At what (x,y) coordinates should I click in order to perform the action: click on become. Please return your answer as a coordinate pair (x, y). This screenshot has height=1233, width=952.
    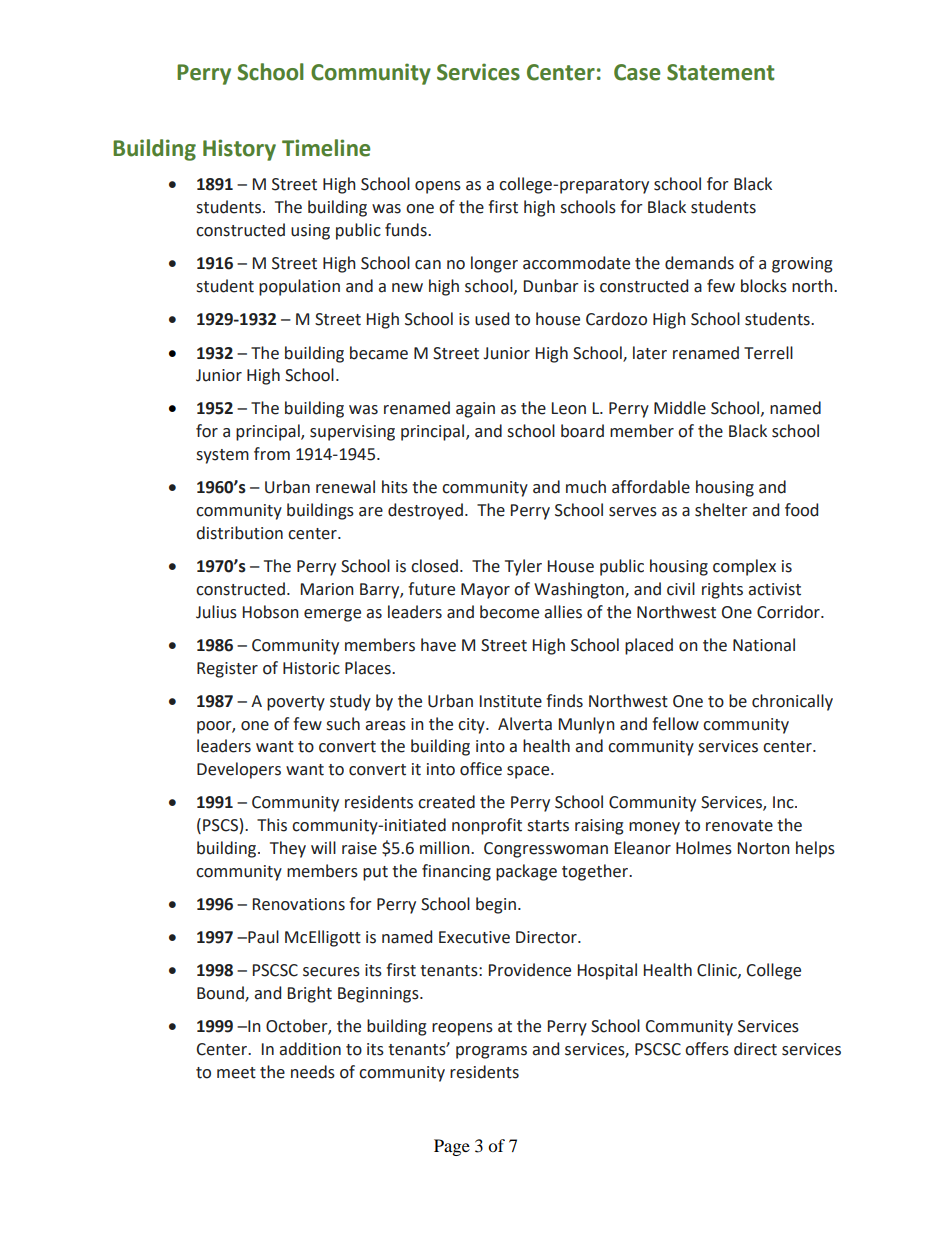
    Looking at the image, I should click on (509, 612).
